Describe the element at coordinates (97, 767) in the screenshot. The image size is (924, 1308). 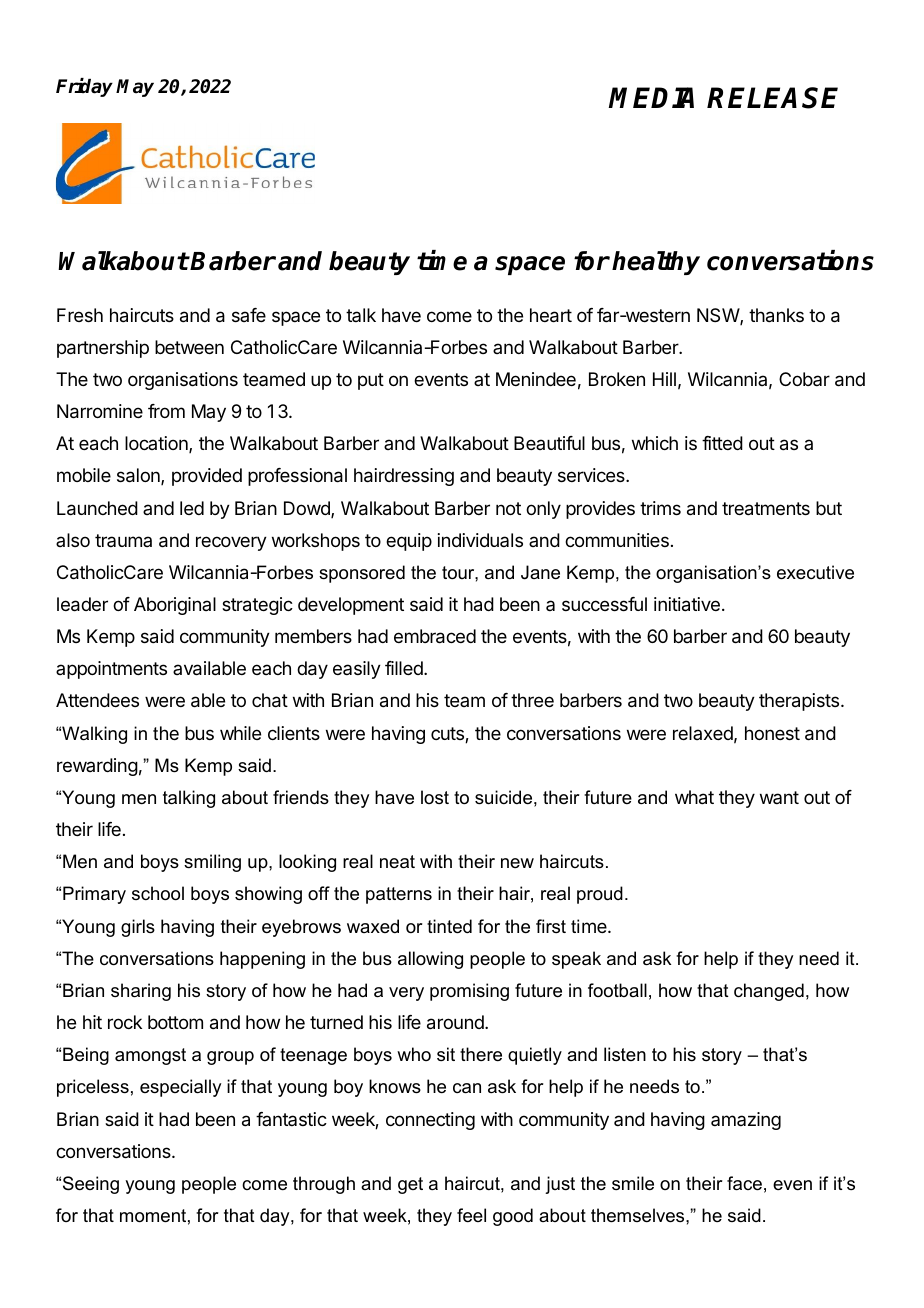
I see `rewarding` at that location.
